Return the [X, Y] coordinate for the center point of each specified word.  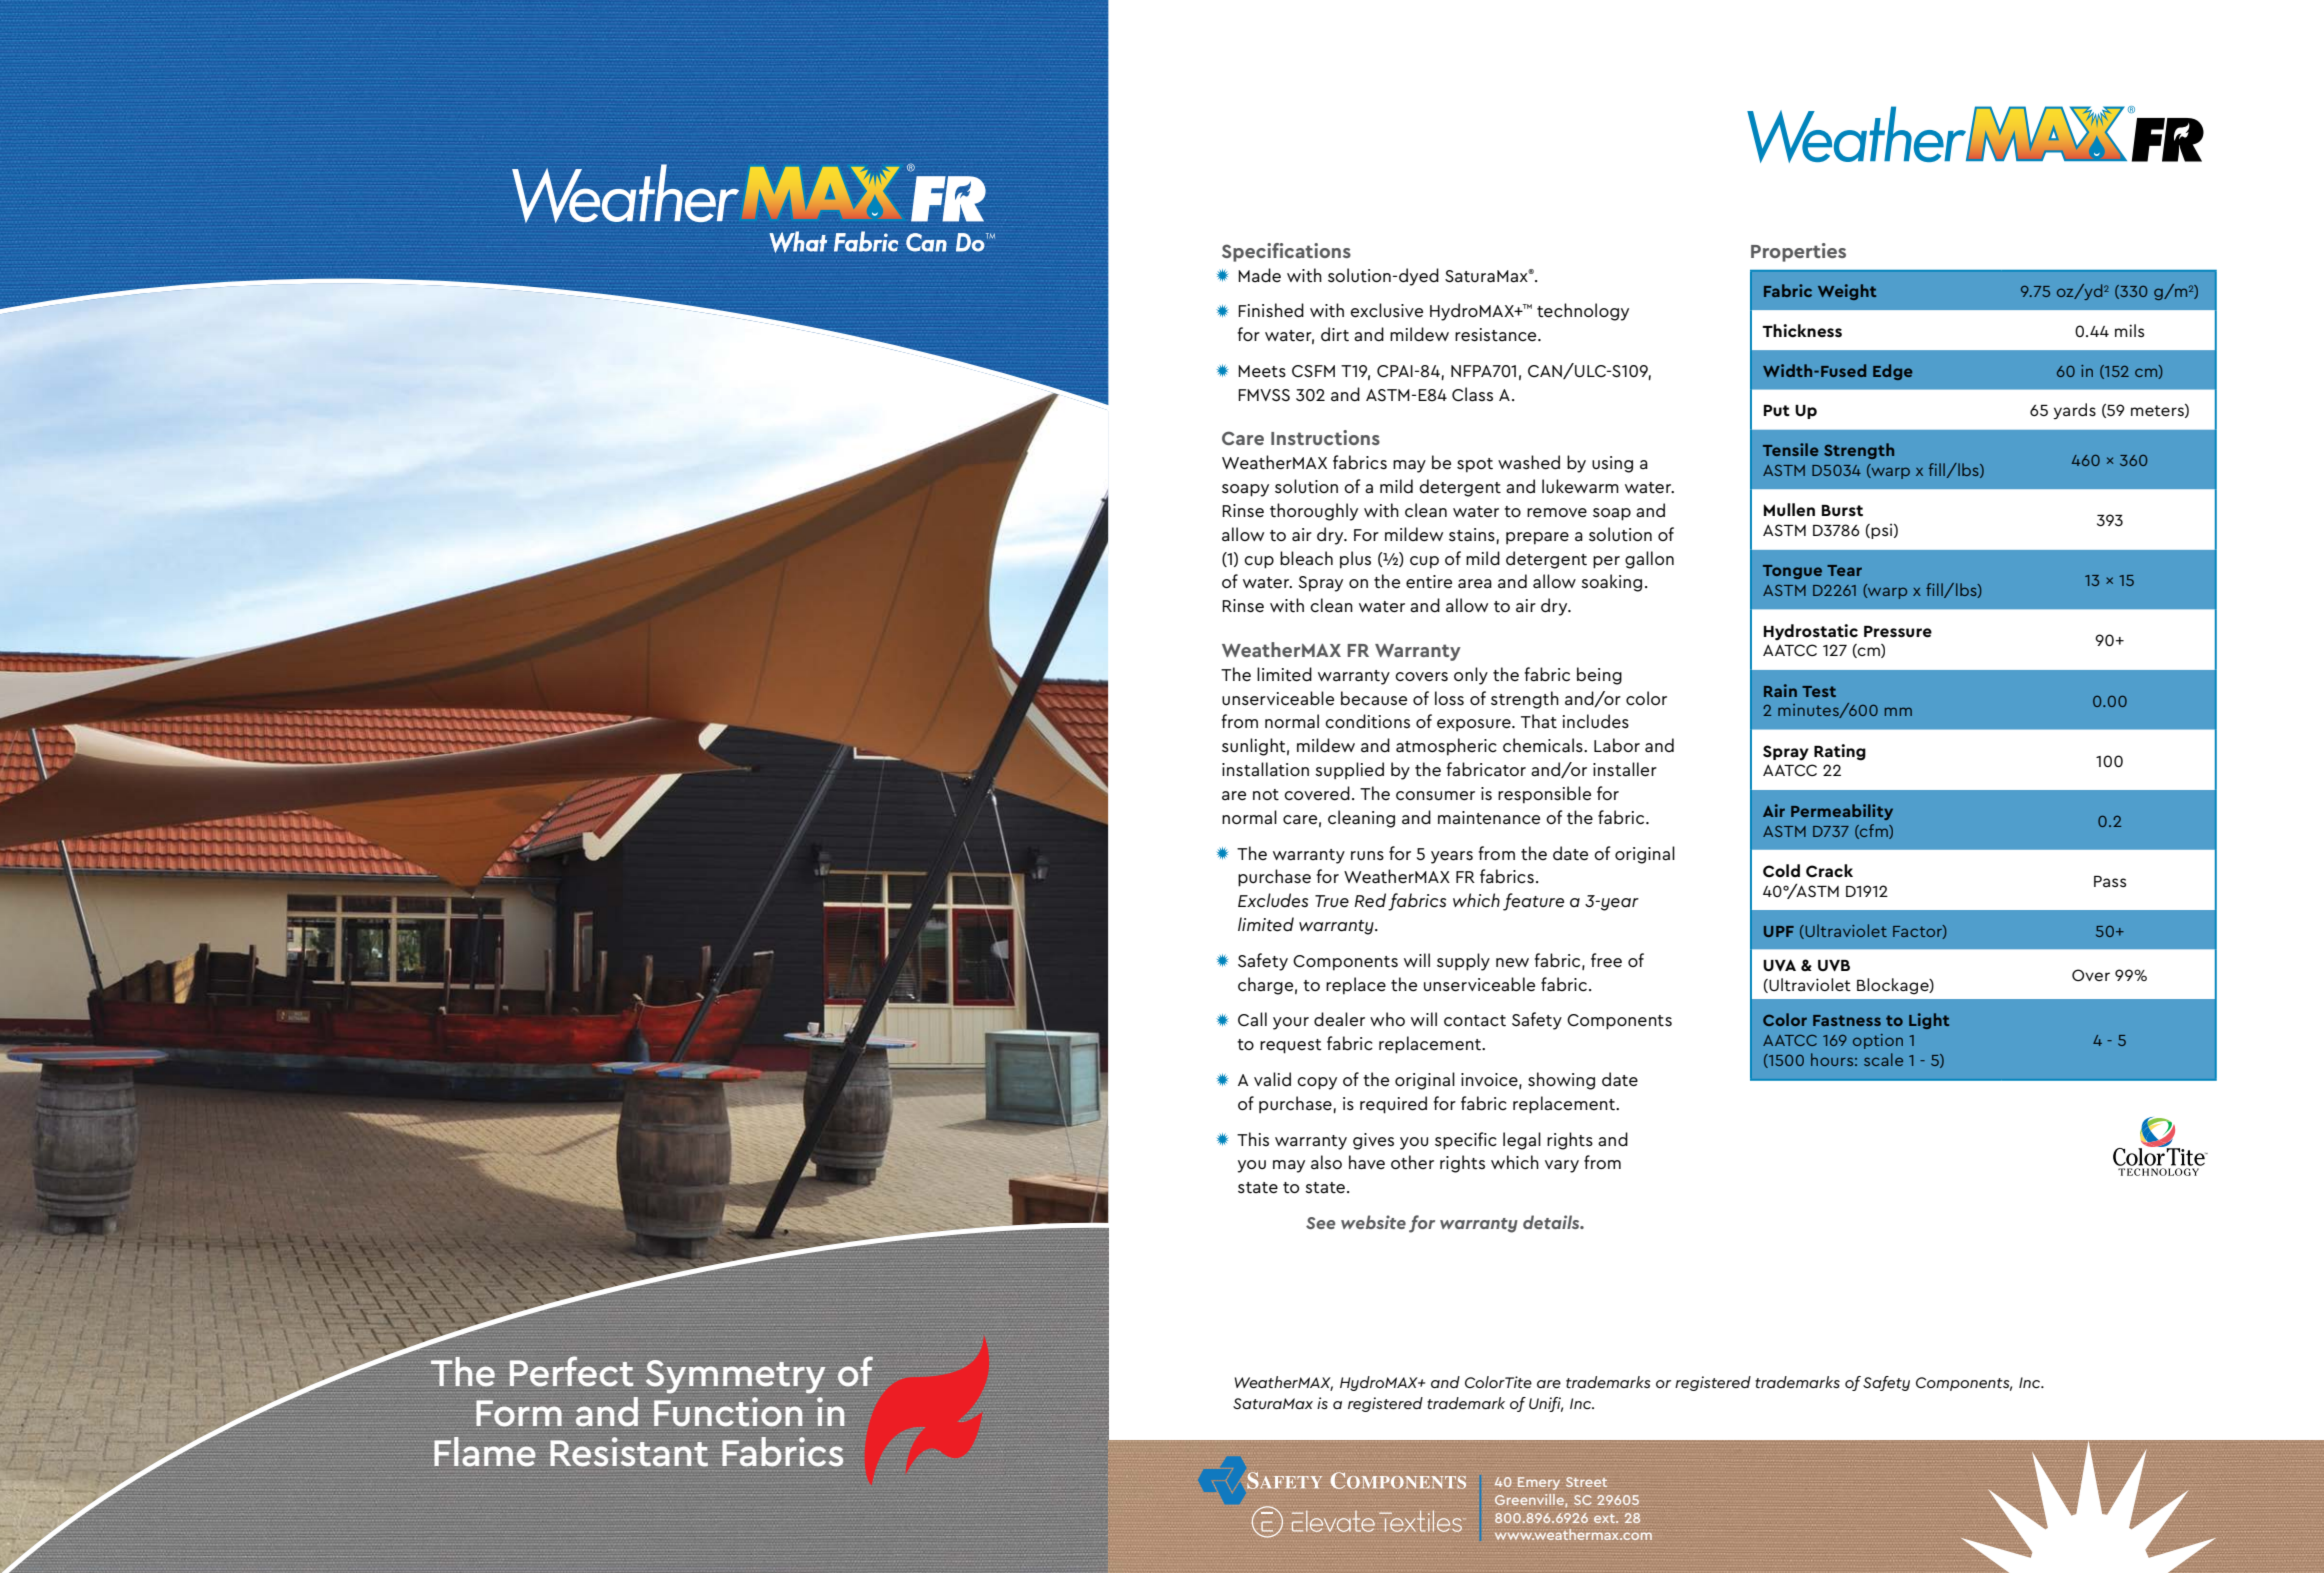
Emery [1539, 1483]
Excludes [1273, 900]
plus [1355, 560]
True [1332, 901]
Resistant [629, 1450]
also [1326, 1162]
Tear [1844, 570]
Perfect [571, 1371]
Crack [1829, 870]
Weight [1847, 292]
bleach [1306, 558]
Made [1259, 275]
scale [1883, 1059]
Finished [1271, 310]
